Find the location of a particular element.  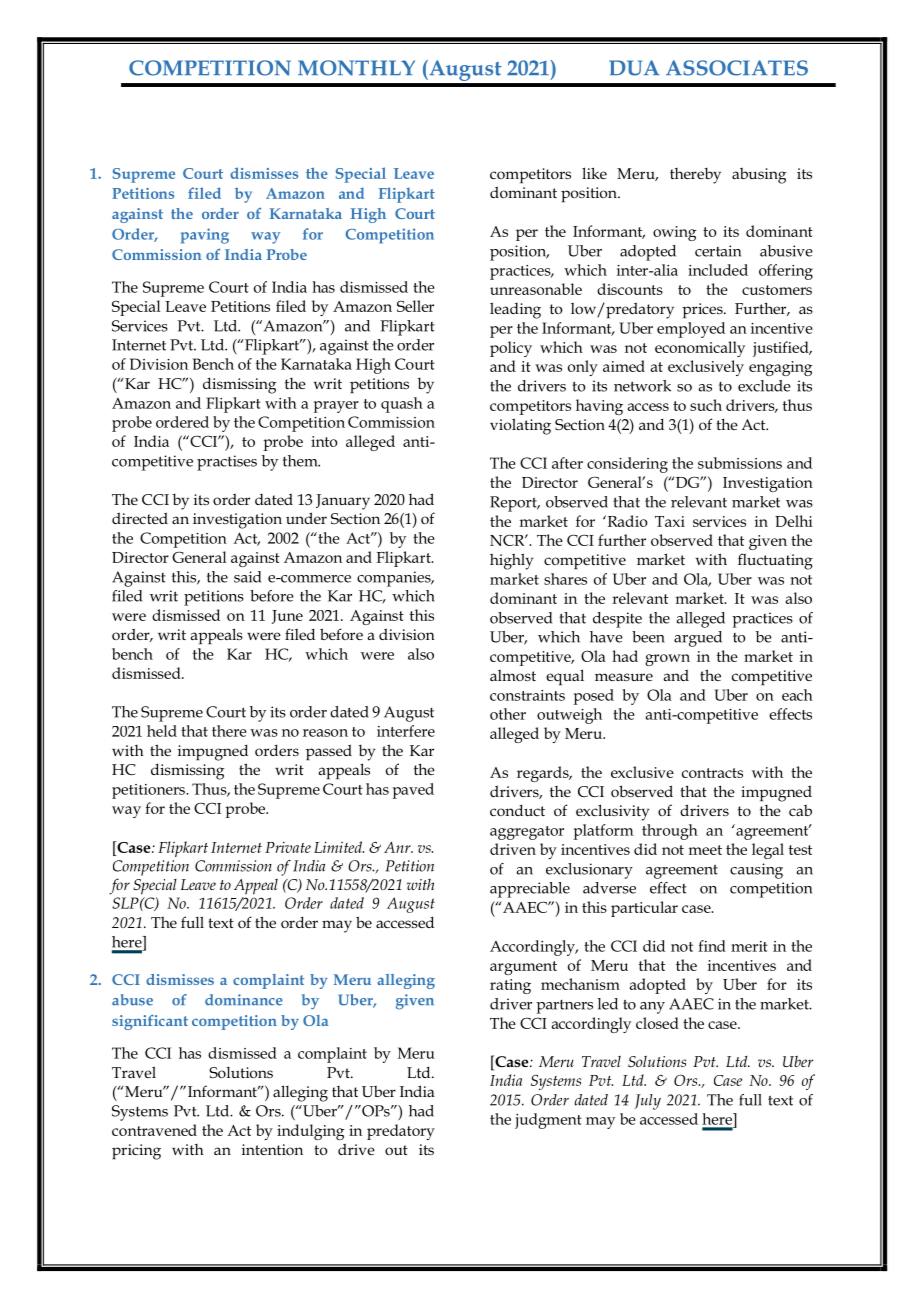

policy is located at coordinates (511, 349).
